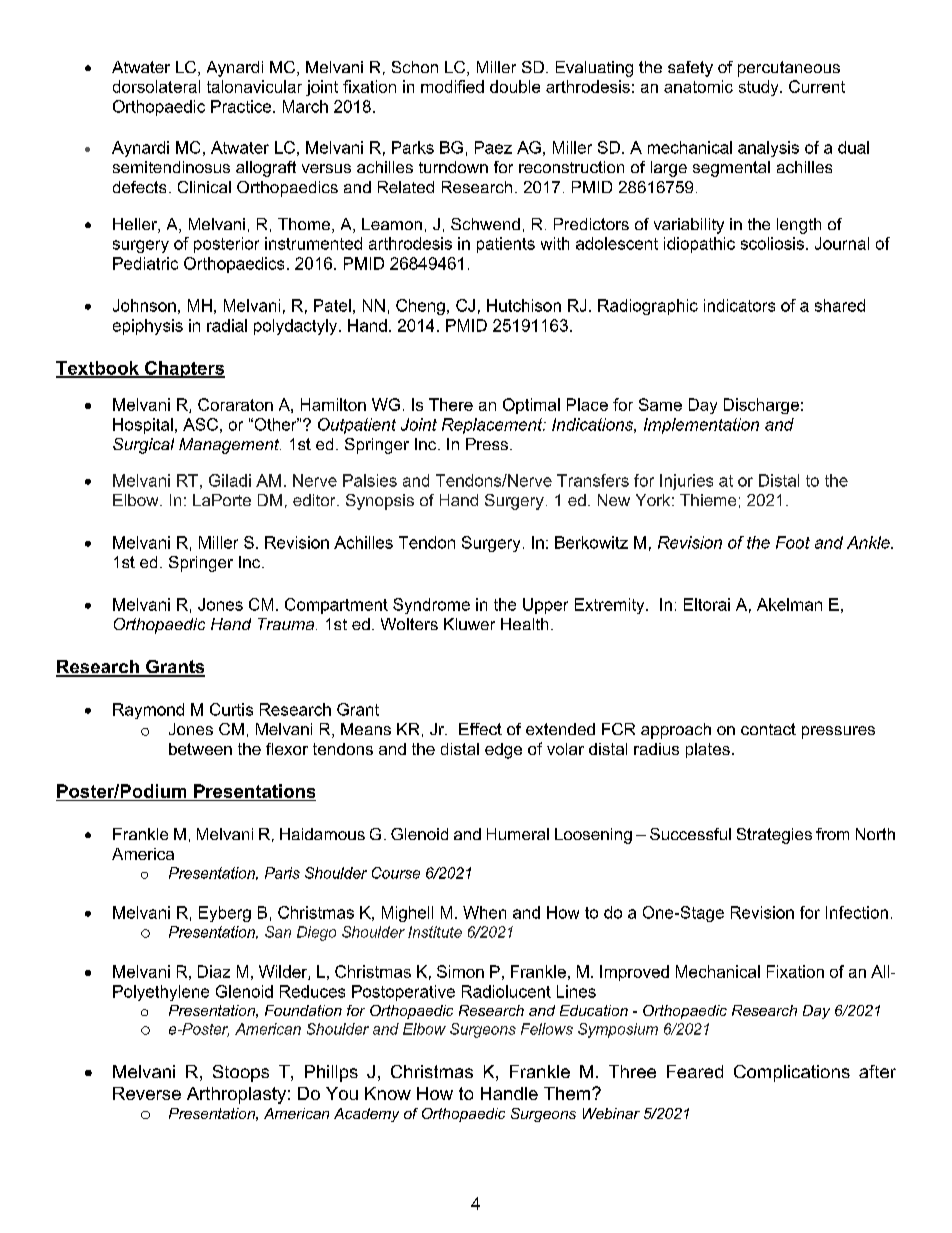 This image has width=952, height=1233. What do you see at coordinates (568, 1093) in the image?
I see `Them` at bounding box center [568, 1093].
